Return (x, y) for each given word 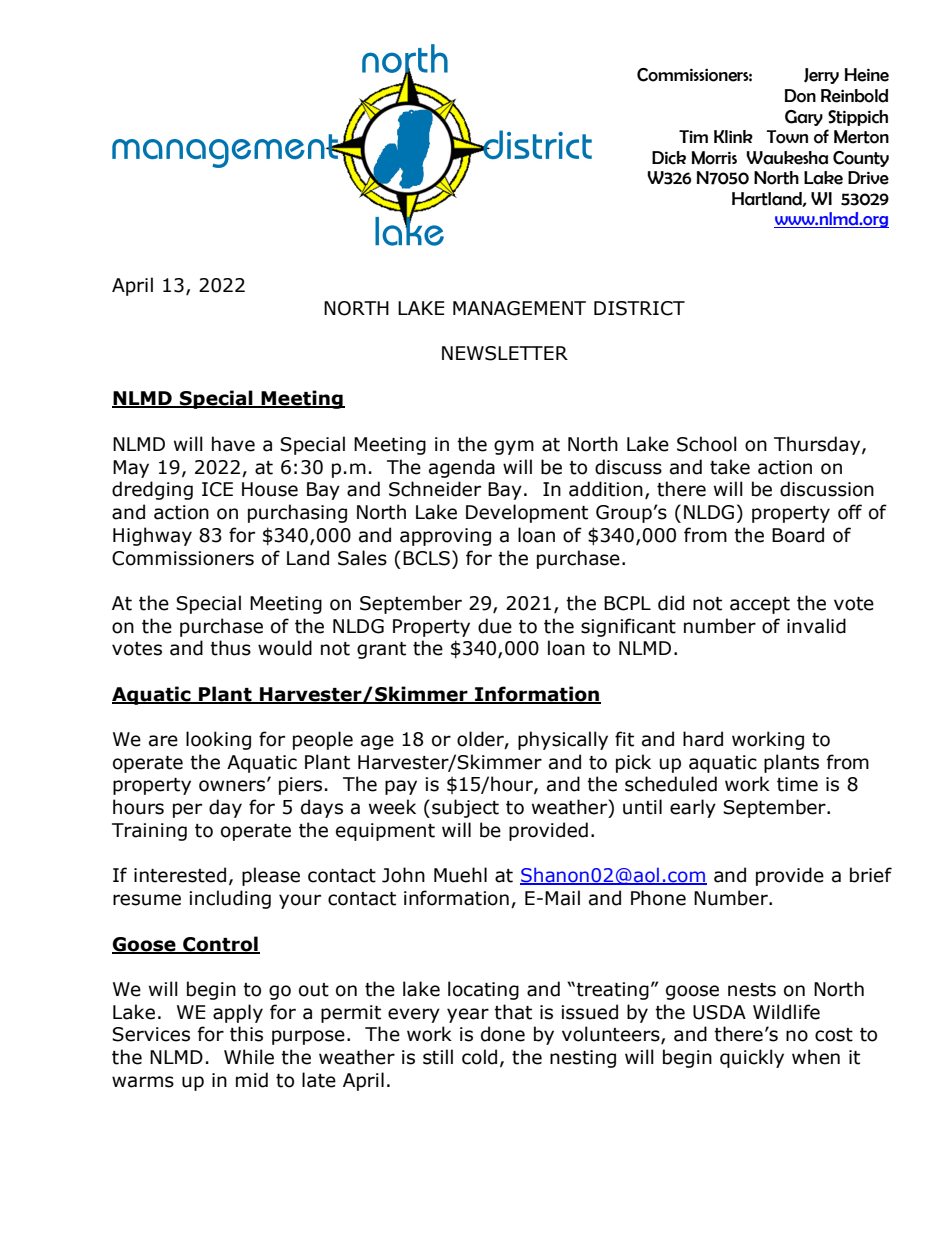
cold (479, 1057)
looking (218, 740)
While (249, 1057)
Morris (714, 158)
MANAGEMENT (519, 308)
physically (563, 740)
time (797, 784)
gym (514, 447)
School (707, 444)
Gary (804, 118)
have (233, 444)
